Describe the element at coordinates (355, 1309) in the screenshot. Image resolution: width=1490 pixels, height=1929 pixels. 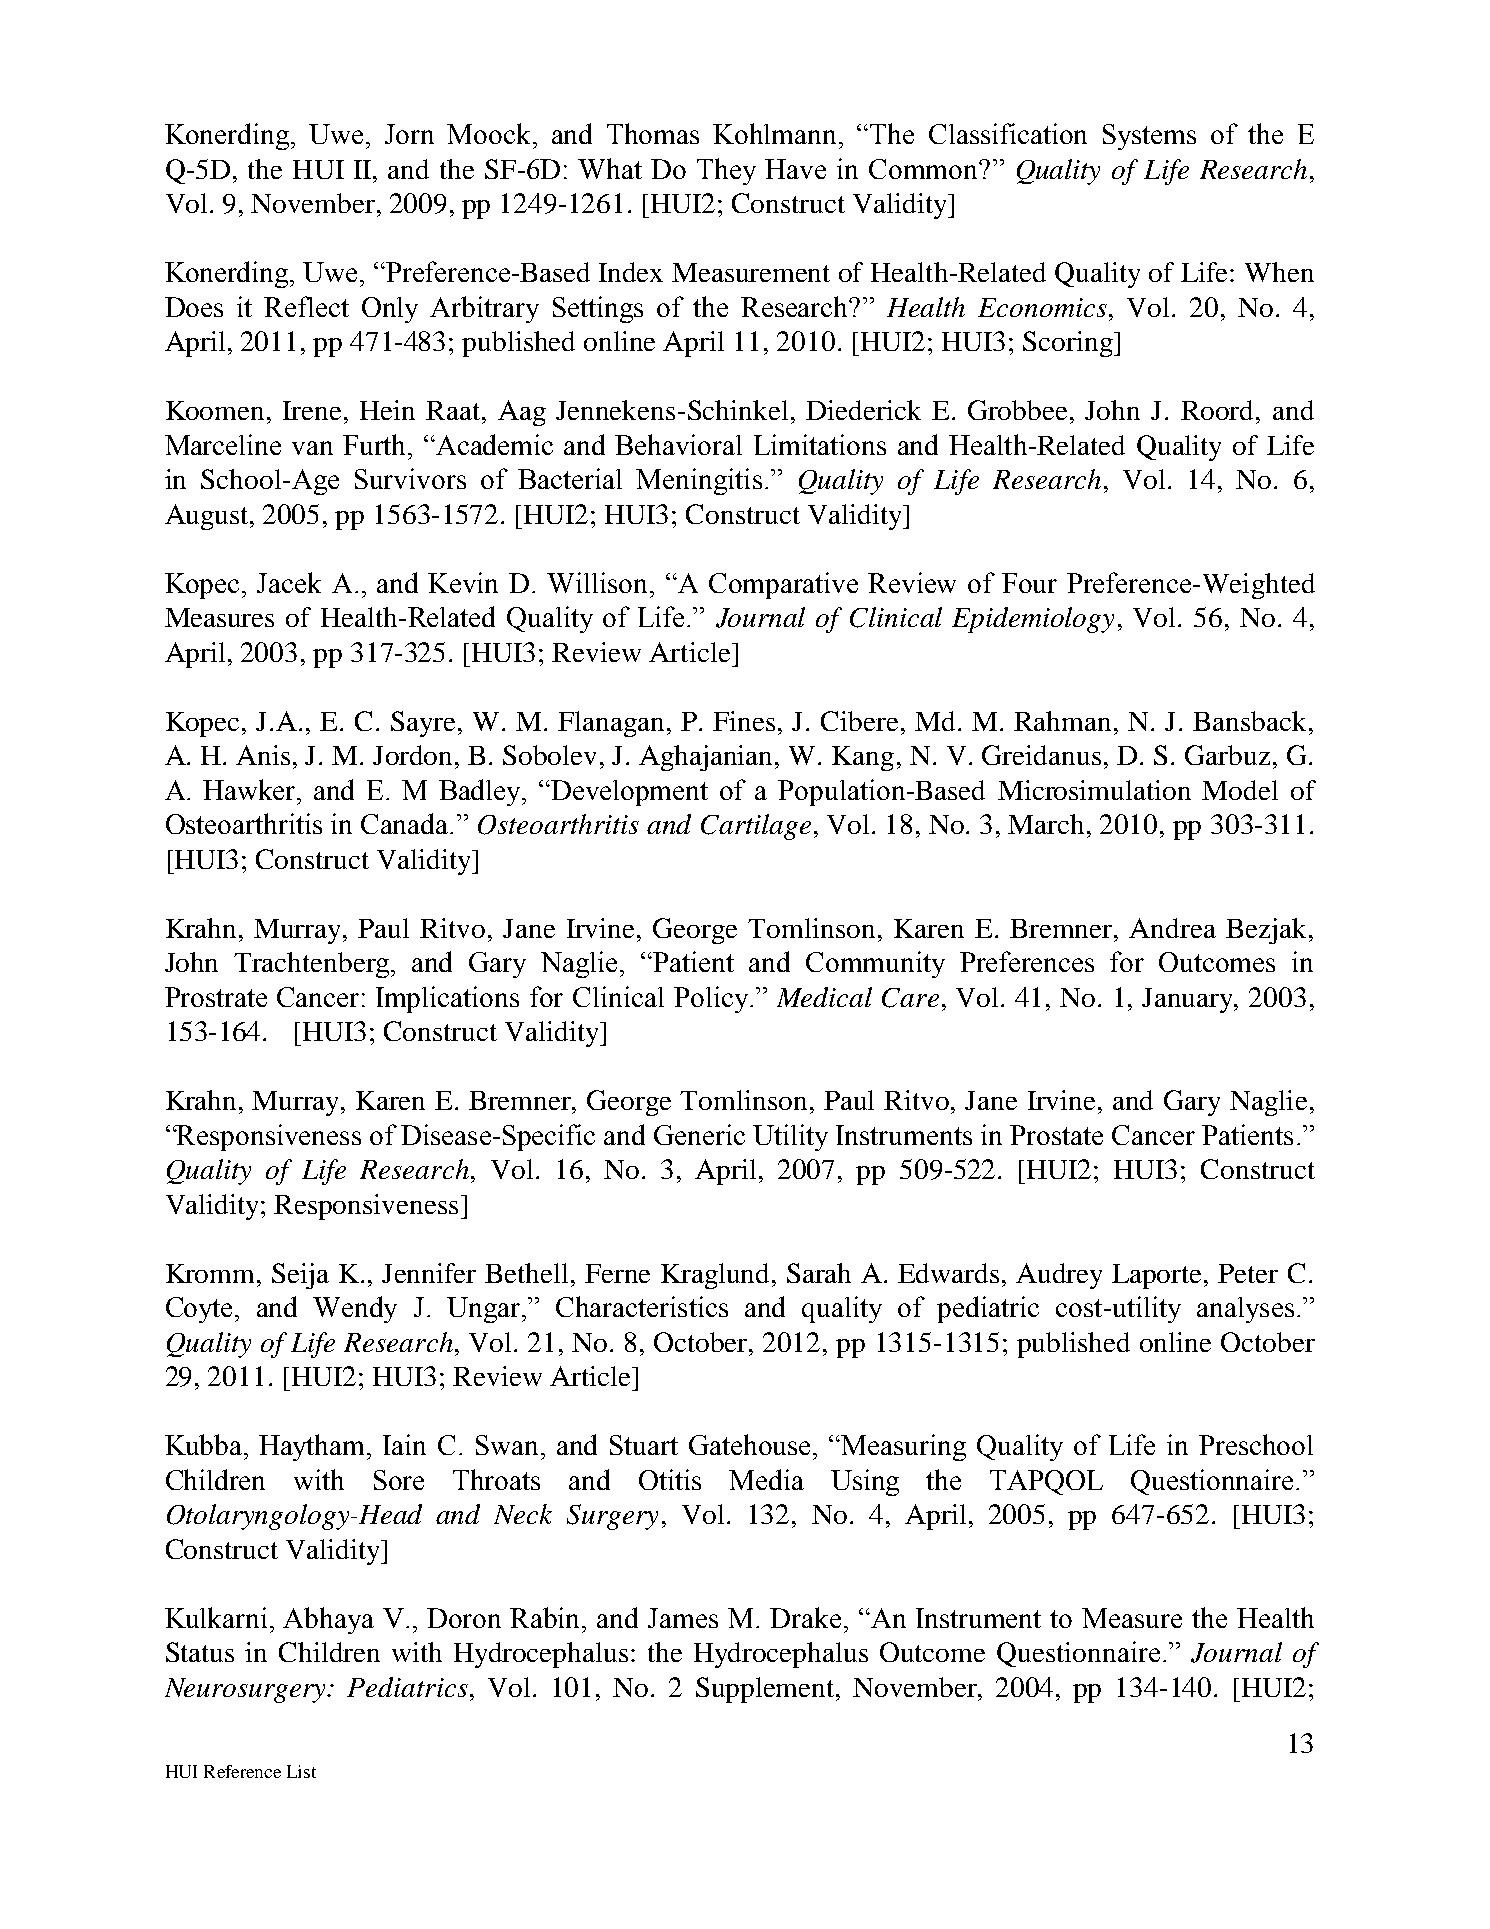
I see `Wendy` at that location.
